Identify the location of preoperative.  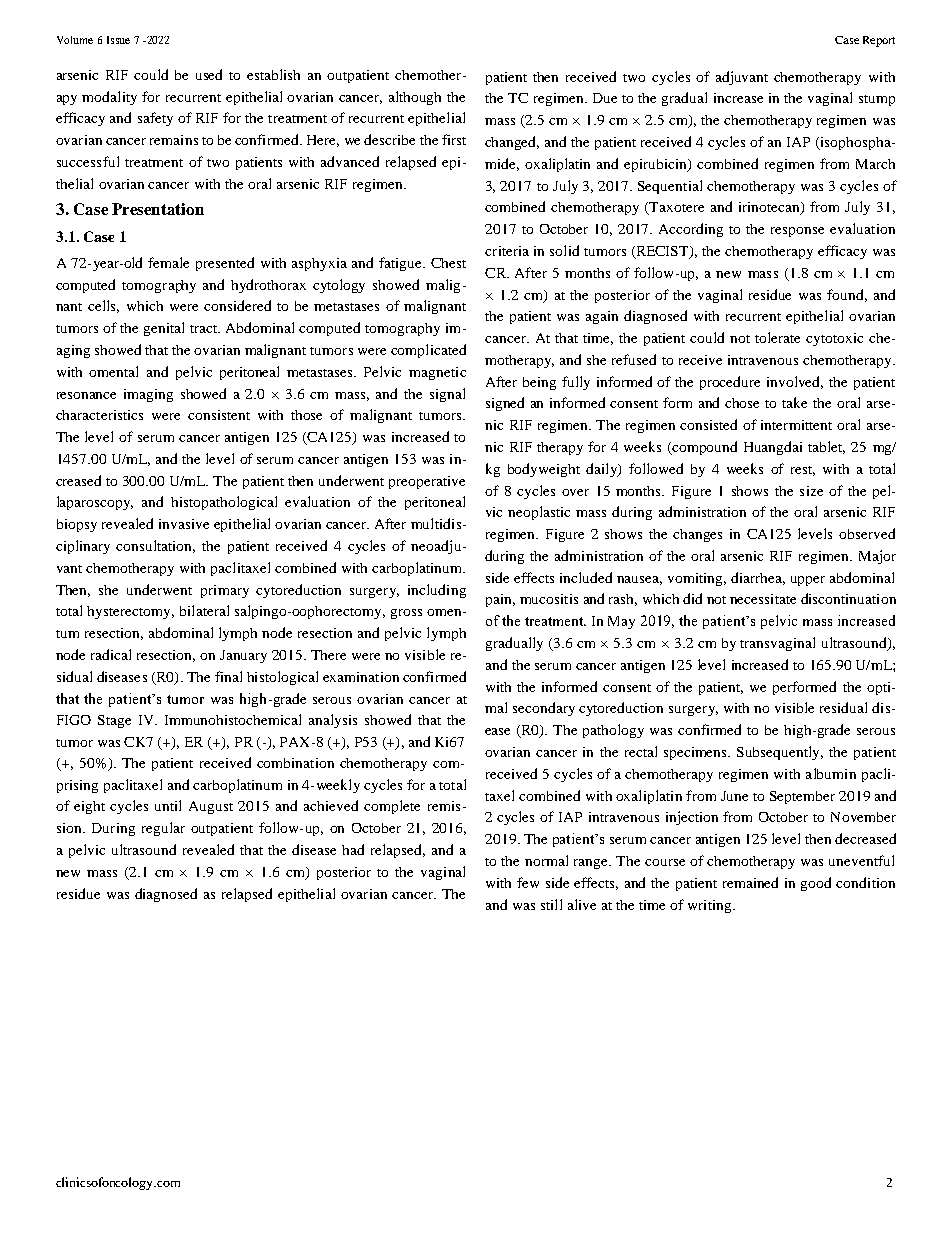
(427, 482).
